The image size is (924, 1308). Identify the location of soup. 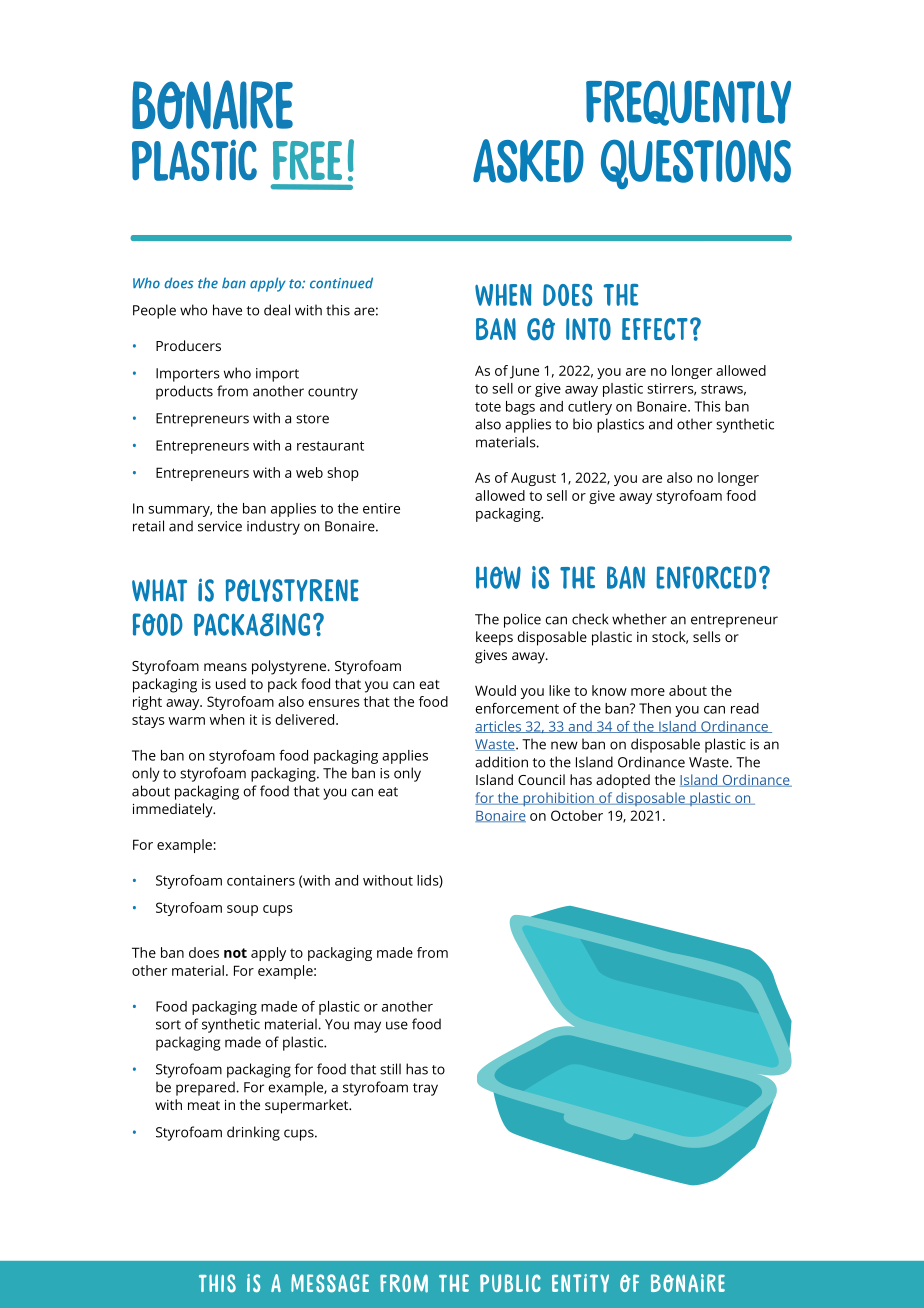
(242, 910).
